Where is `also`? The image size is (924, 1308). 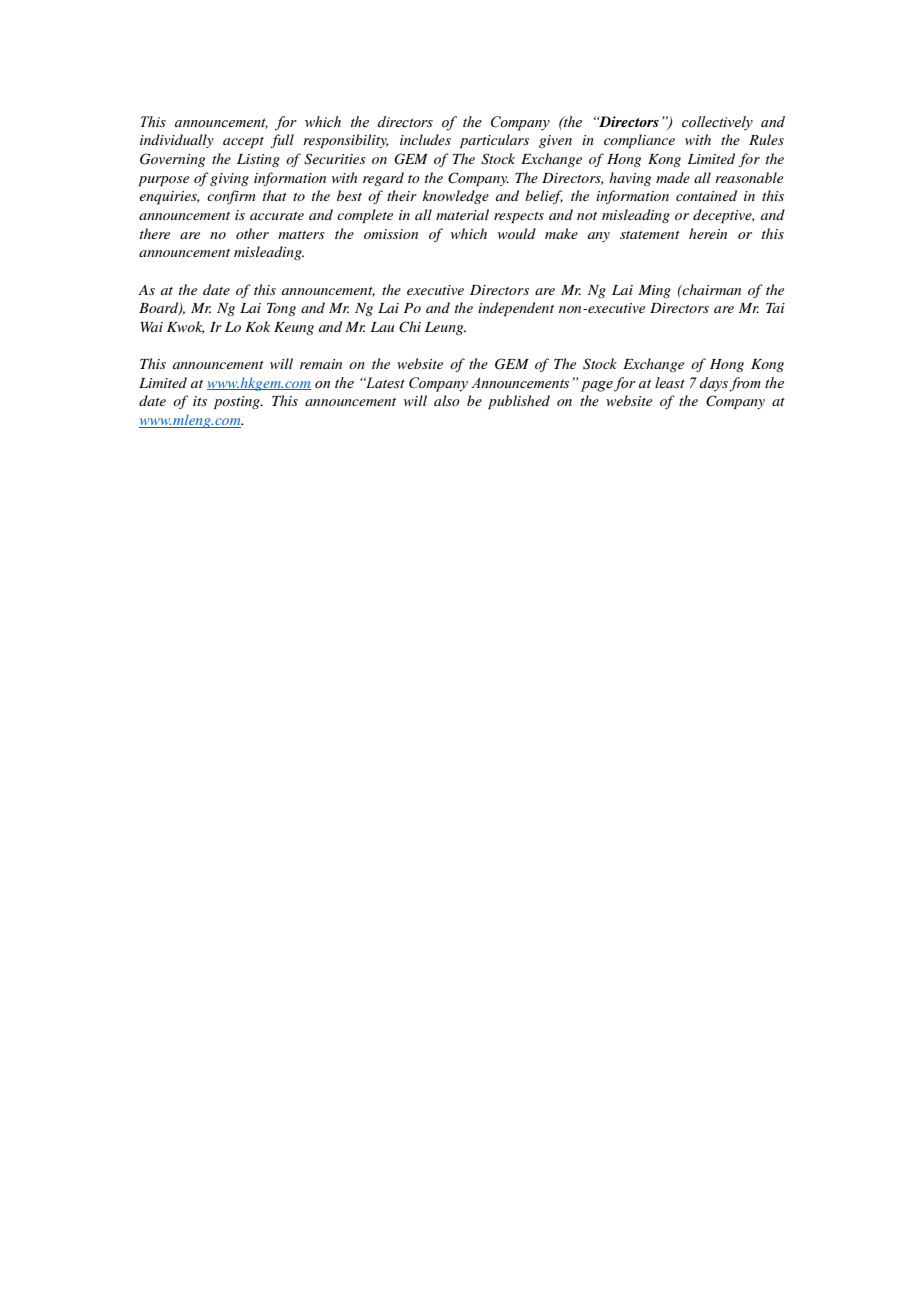 also is located at coordinates (447, 400).
